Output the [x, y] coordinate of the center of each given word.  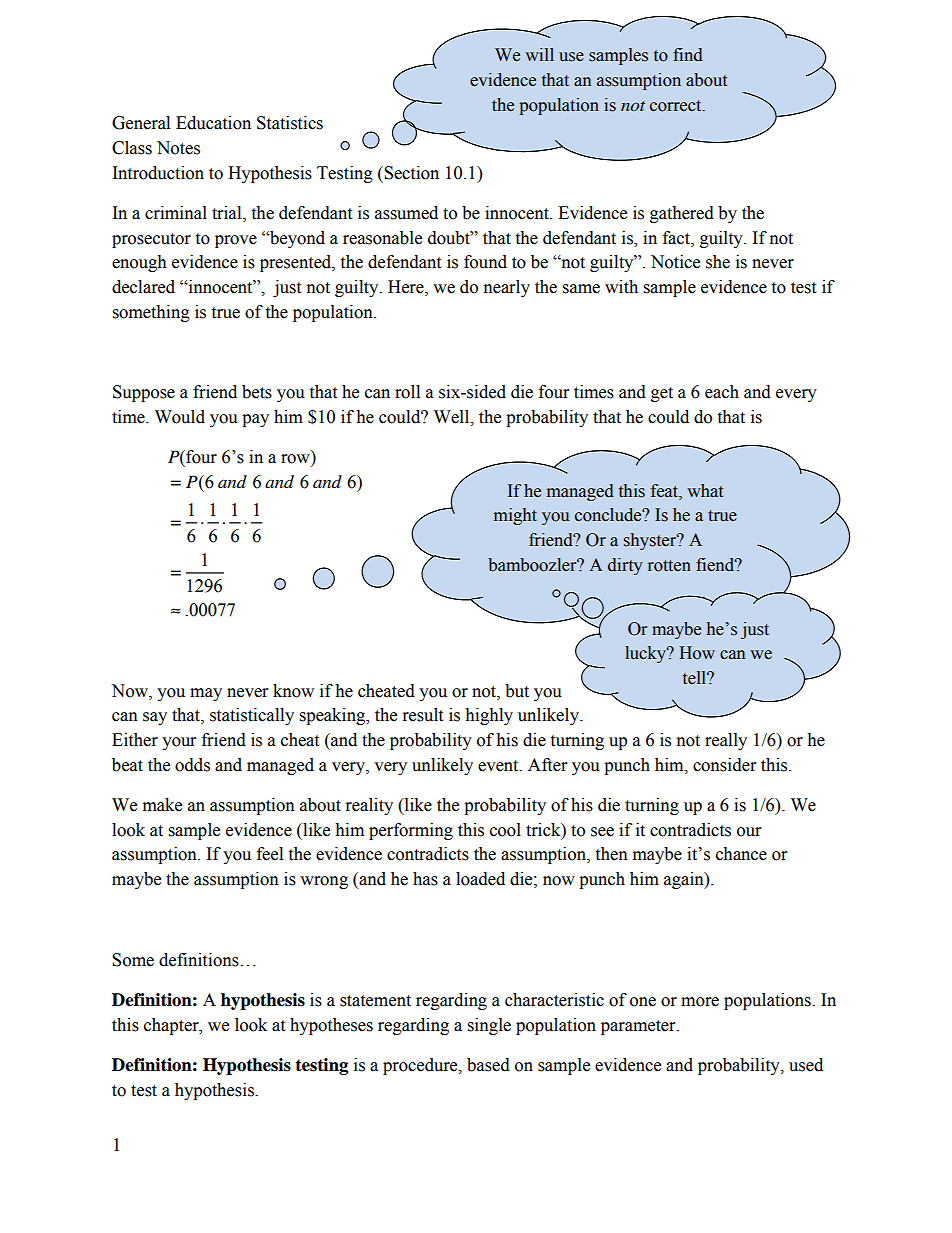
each [722, 392]
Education [213, 123]
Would [180, 417]
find [688, 55]
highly [489, 716]
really [726, 741]
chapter [172, 1026]
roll [407, 392]
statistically [252, 716]
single [489, 1026]
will [539, 54]
